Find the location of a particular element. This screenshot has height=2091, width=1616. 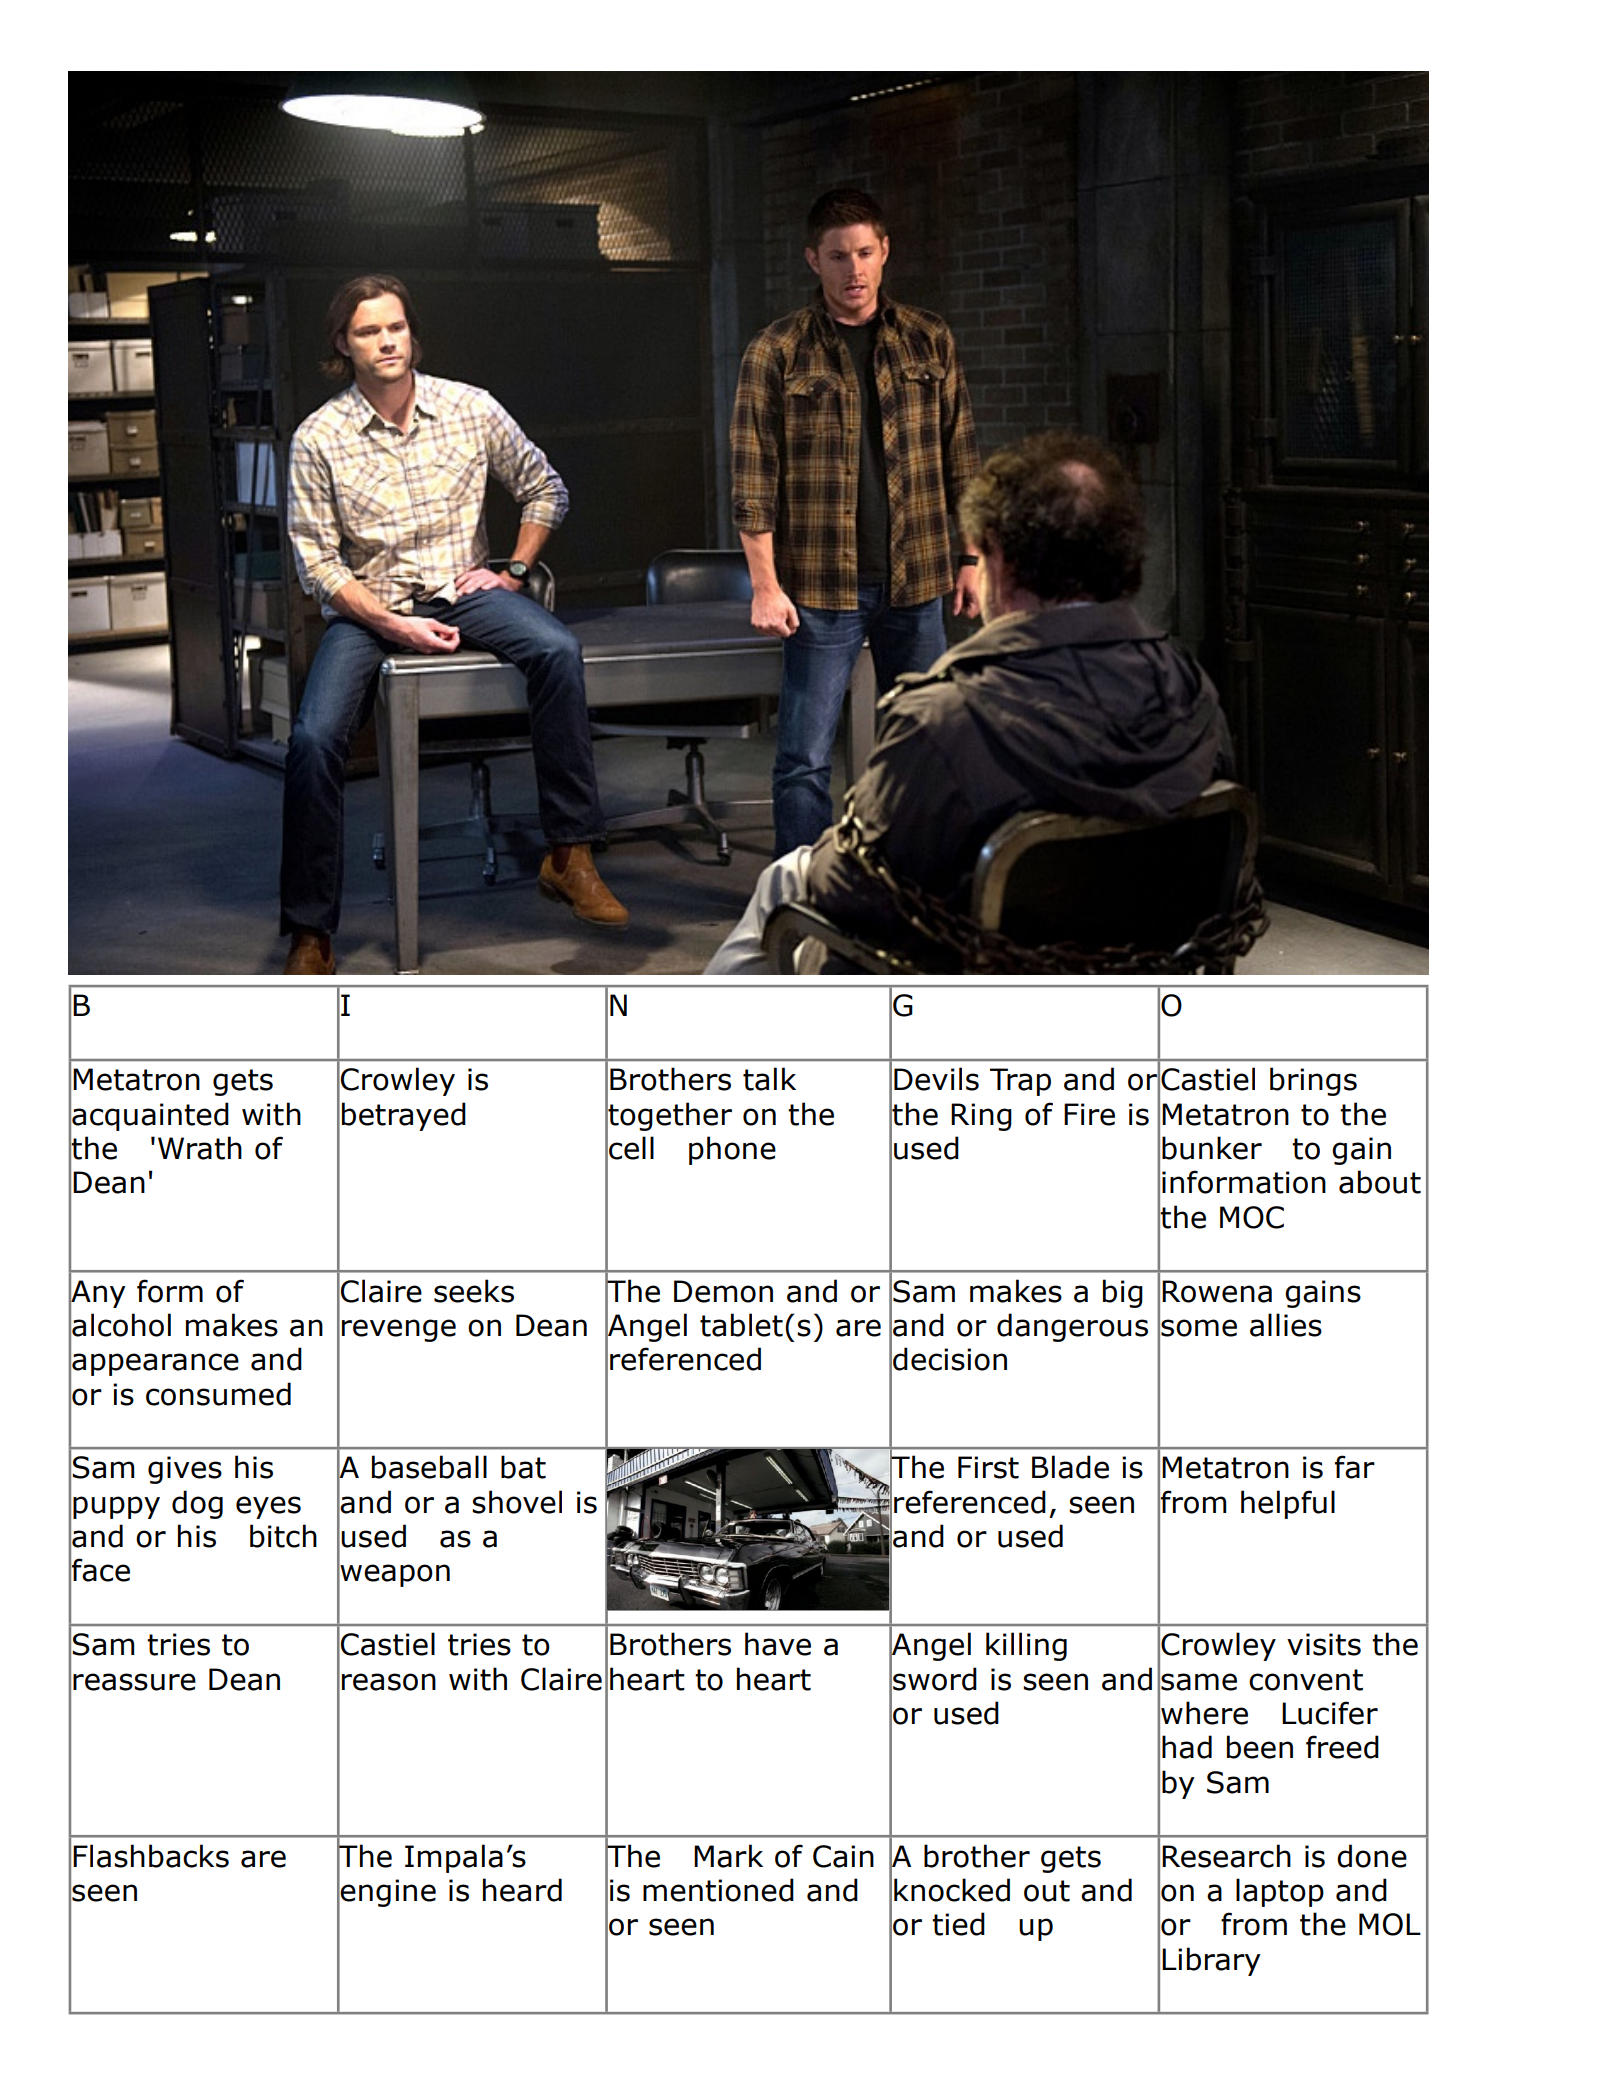

convent is located at coordinates (1306, 1680).
